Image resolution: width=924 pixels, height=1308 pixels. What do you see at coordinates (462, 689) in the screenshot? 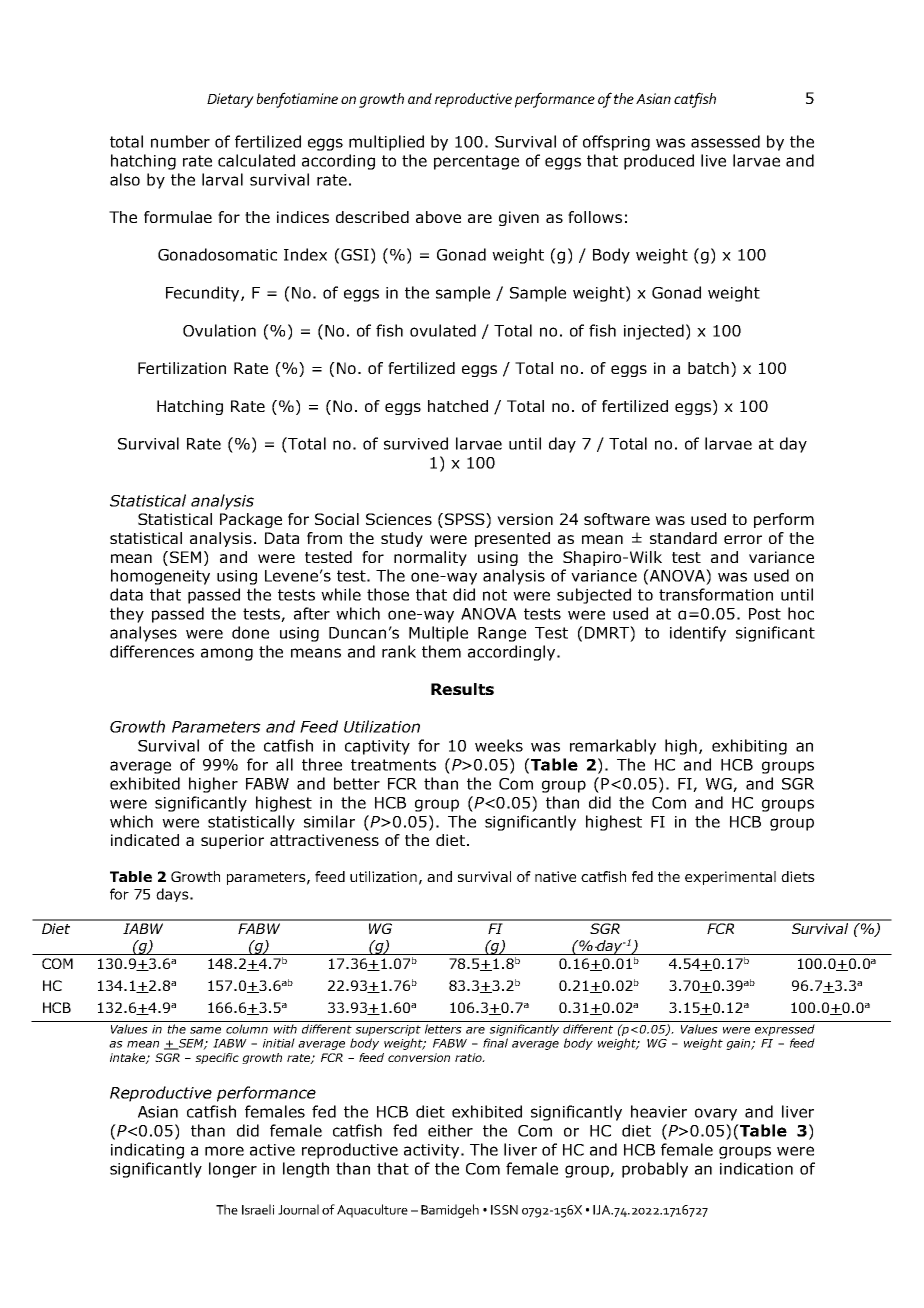
I see `Results` at bounding box center [462, 689].
